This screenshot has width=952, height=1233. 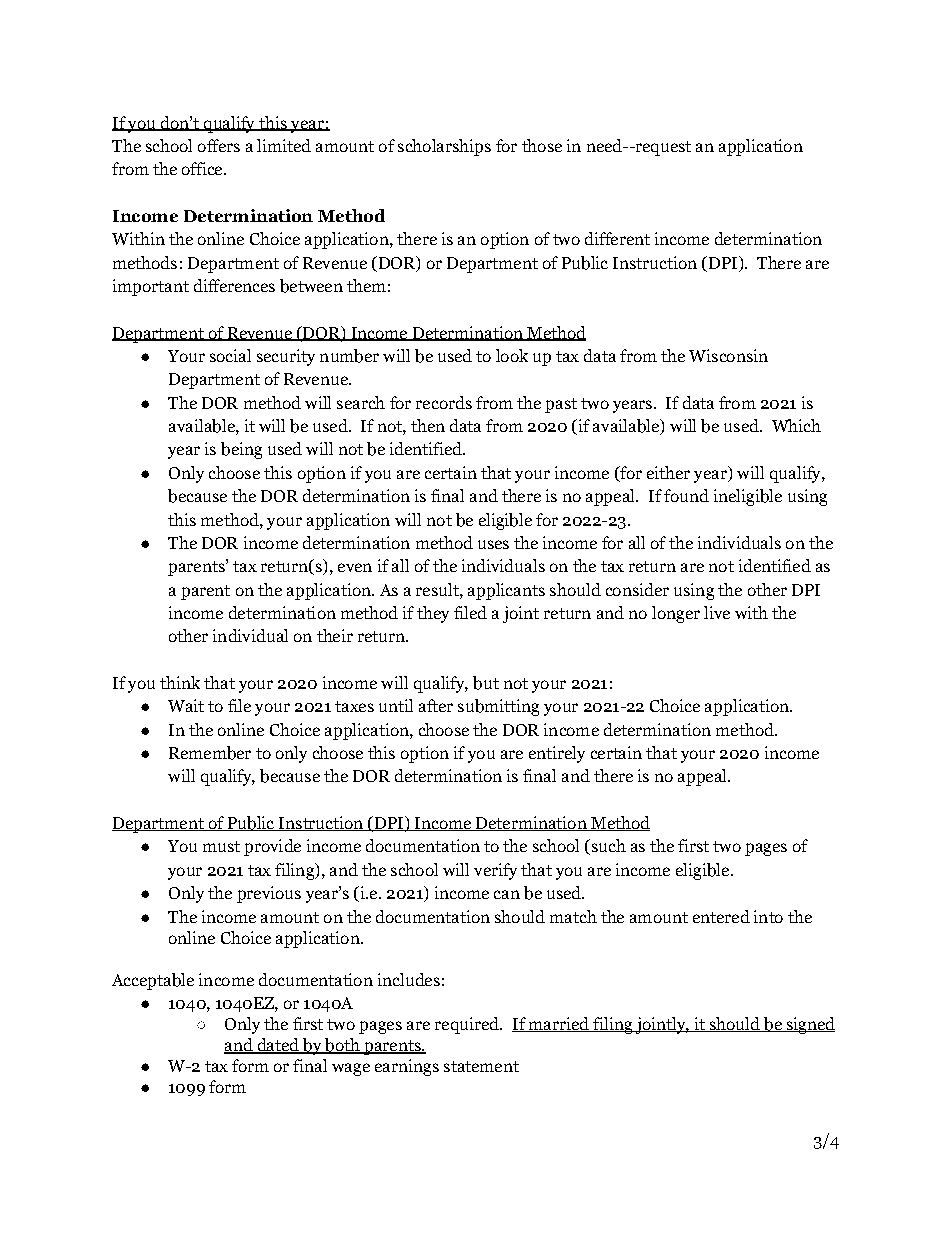 What do you see at coordinates (557, 754) in the screenshot?
I see `entirely` at bounding box center [557, 754].
